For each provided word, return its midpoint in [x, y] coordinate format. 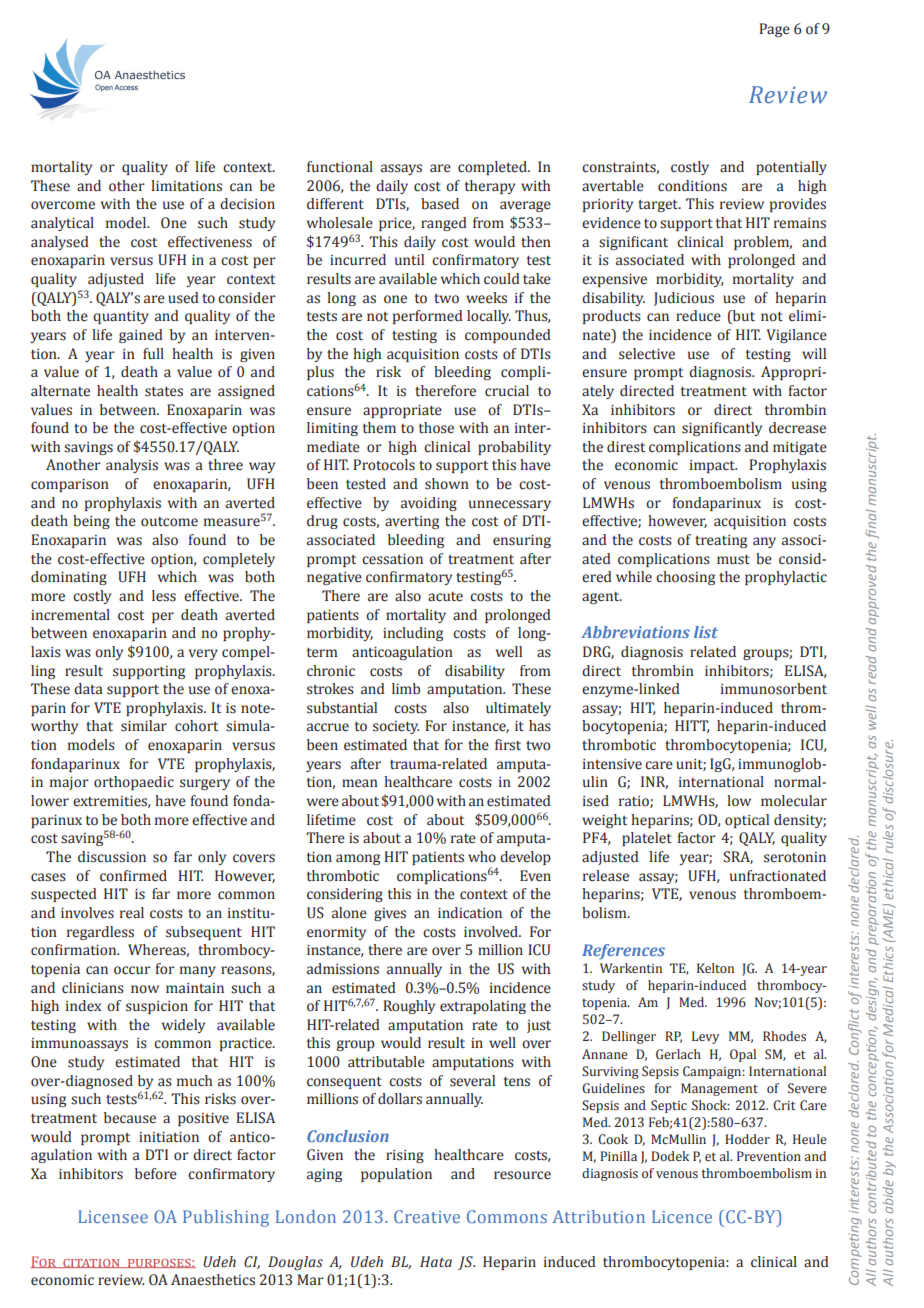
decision [247, 204]
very [203, 654]
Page [774, 30]
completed [493, 168]
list [706, 632]
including [413, 634]
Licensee [113, 1216]
